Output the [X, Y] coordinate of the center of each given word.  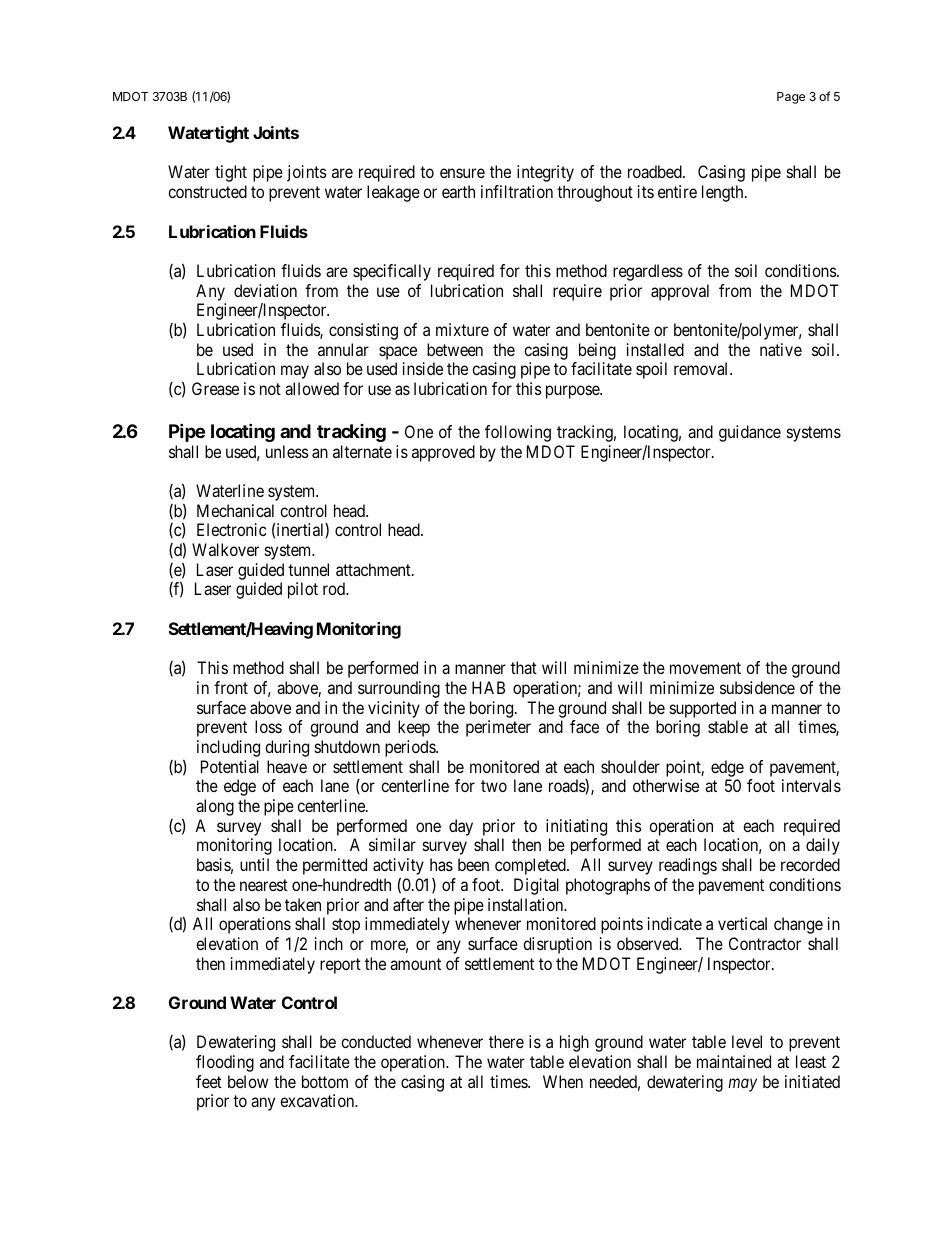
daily [823, 846]
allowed [312, 388]
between [455, 349]
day [461, 827]
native [781, 349]
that [524, 667]
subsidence [757, 687]
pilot [303, 590]
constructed [207, 191]
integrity [545, 173]
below [248, 1081]
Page [791, 98]
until [254, 864]
